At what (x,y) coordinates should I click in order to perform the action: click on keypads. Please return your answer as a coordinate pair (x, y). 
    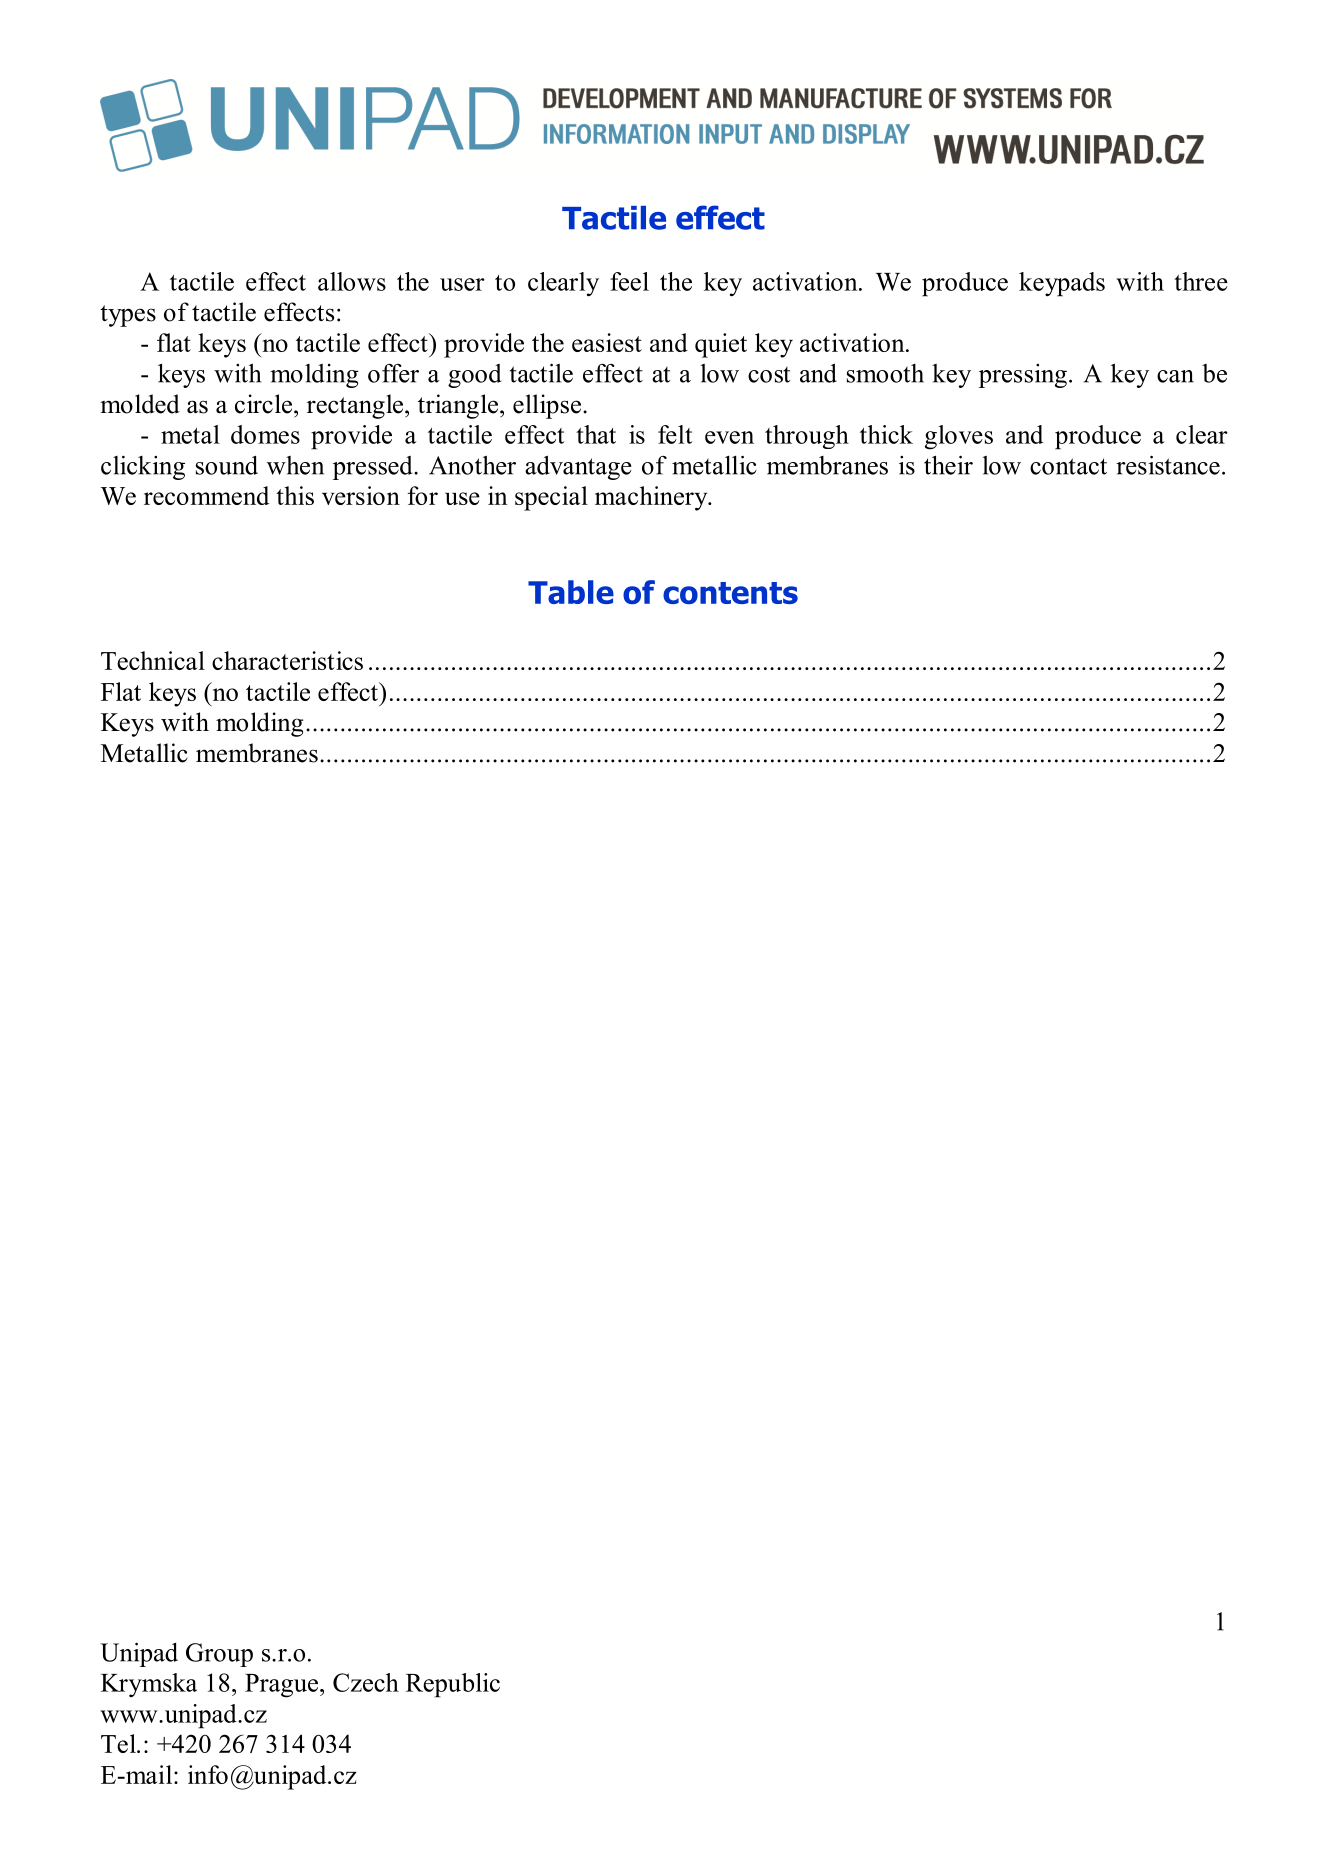
    Looking at the image, I should click on (1062, 284).
